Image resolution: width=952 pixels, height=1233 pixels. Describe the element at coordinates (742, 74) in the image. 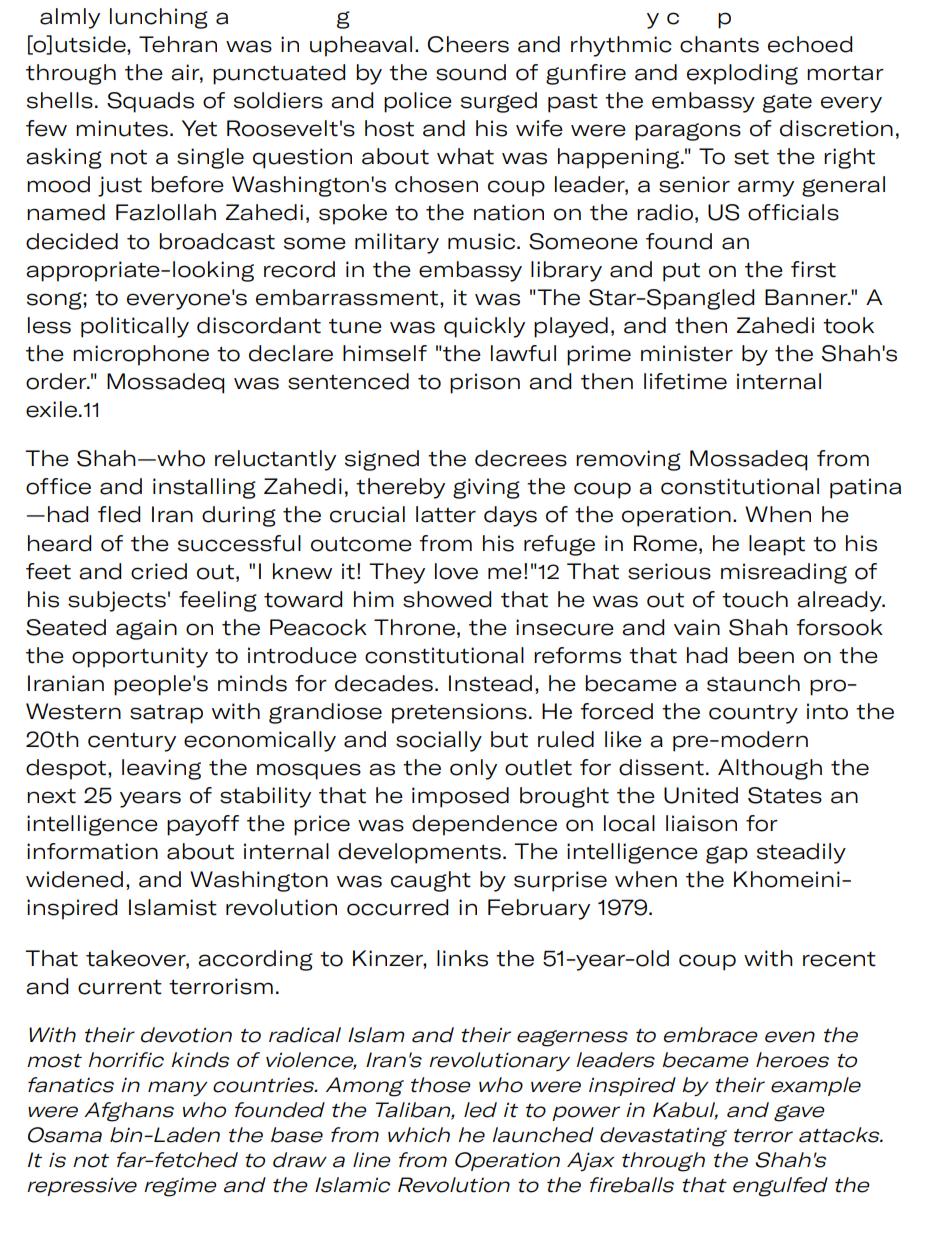

I see `exploding` at that location.
